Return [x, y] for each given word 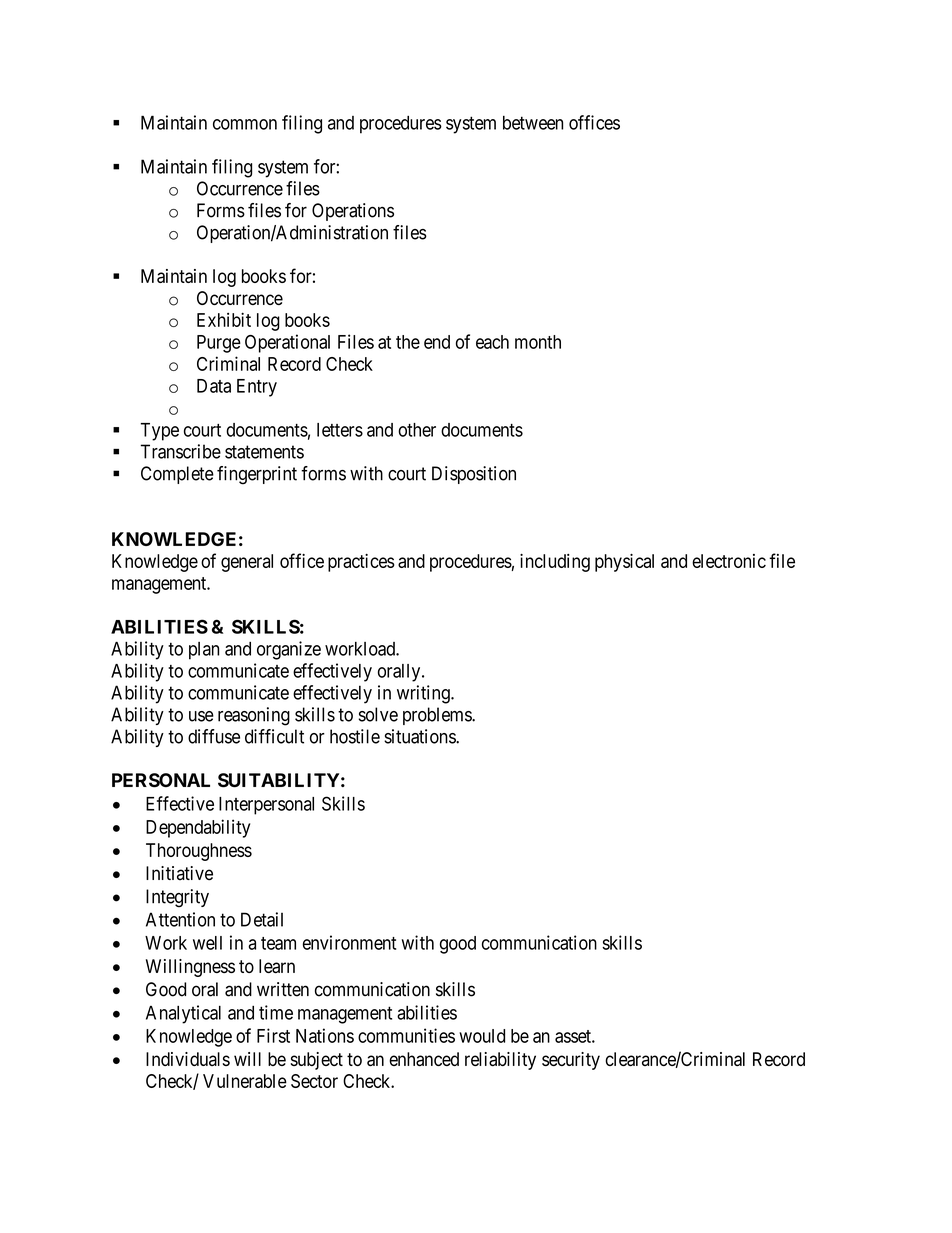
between [533, 123]
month [538, 342]
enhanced [424, 1059]
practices [361, 563]
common [245, 124]
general [247, 563]
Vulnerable [245, 1081]
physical [624, 563]
